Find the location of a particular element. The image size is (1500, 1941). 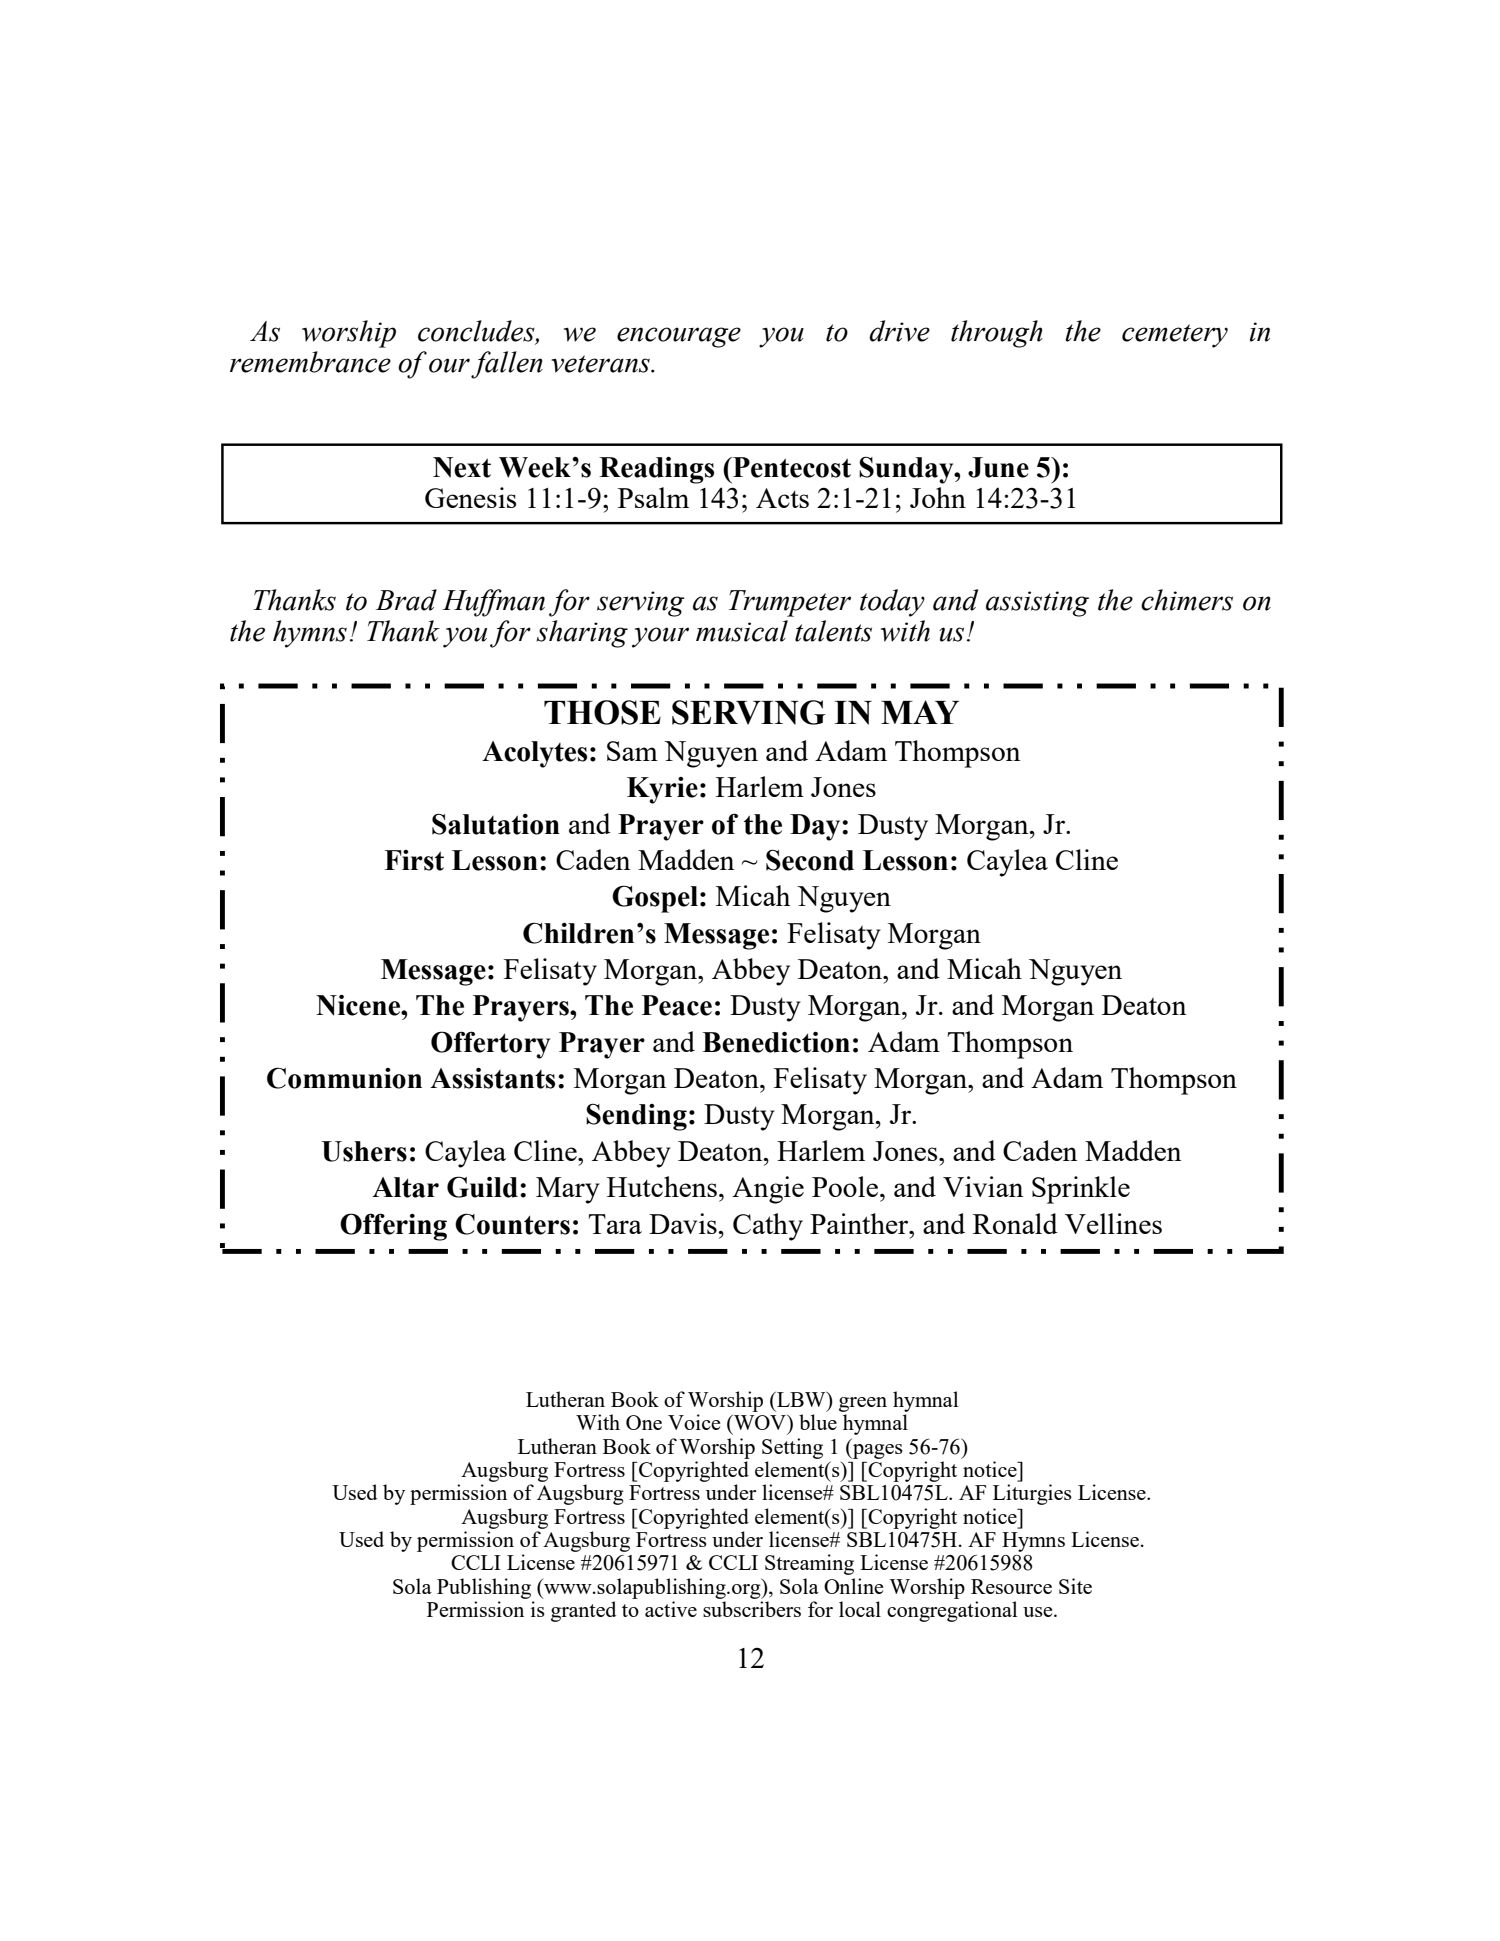

encourage is located at coordinates (679, 337).
